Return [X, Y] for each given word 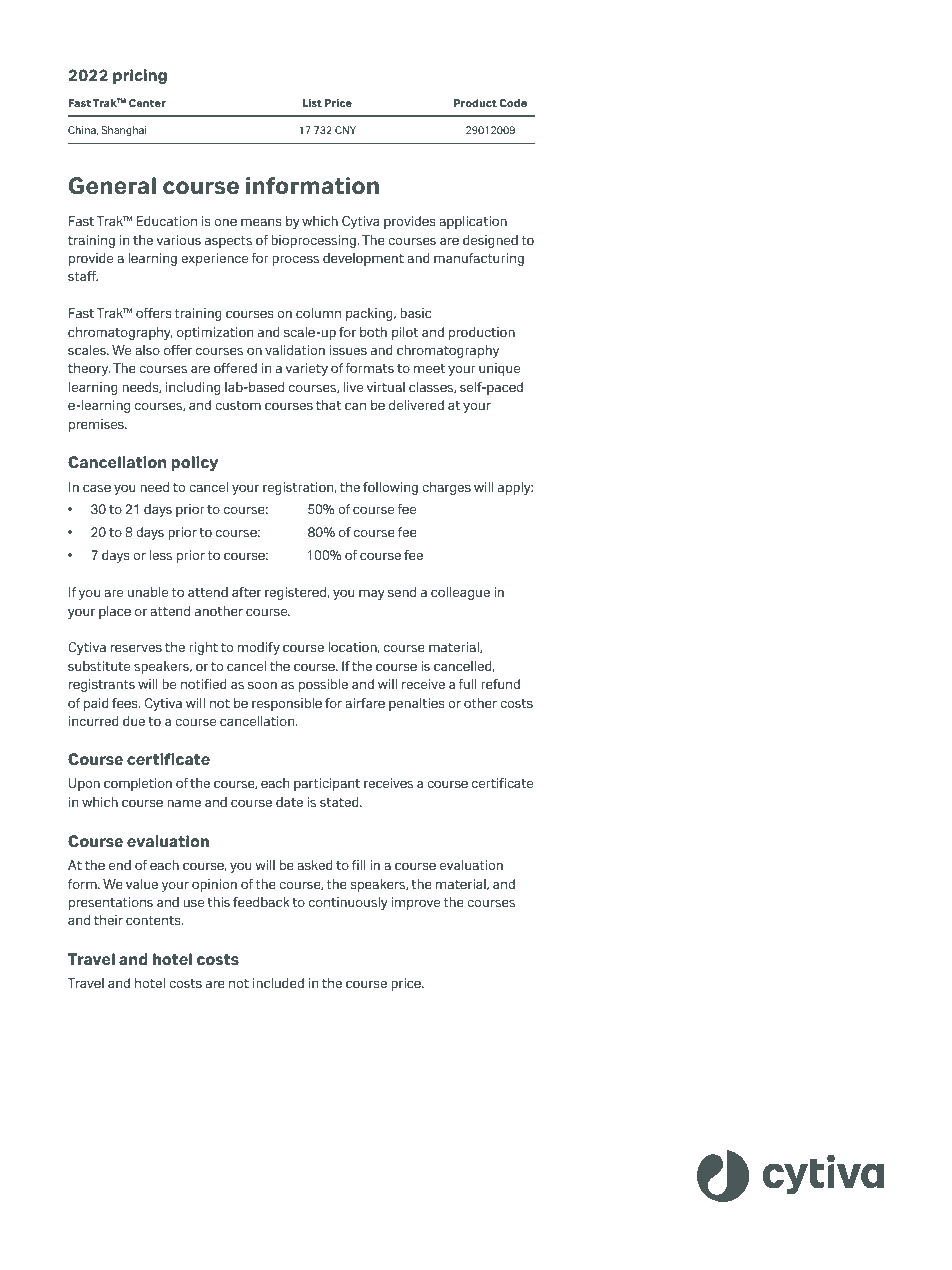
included [278, 983]
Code [513, 103]
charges [446, 488]
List [312, 103]
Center [147, 103]
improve [415, 903]
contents [154, 920]
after [246, 592]
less [161, 555]
